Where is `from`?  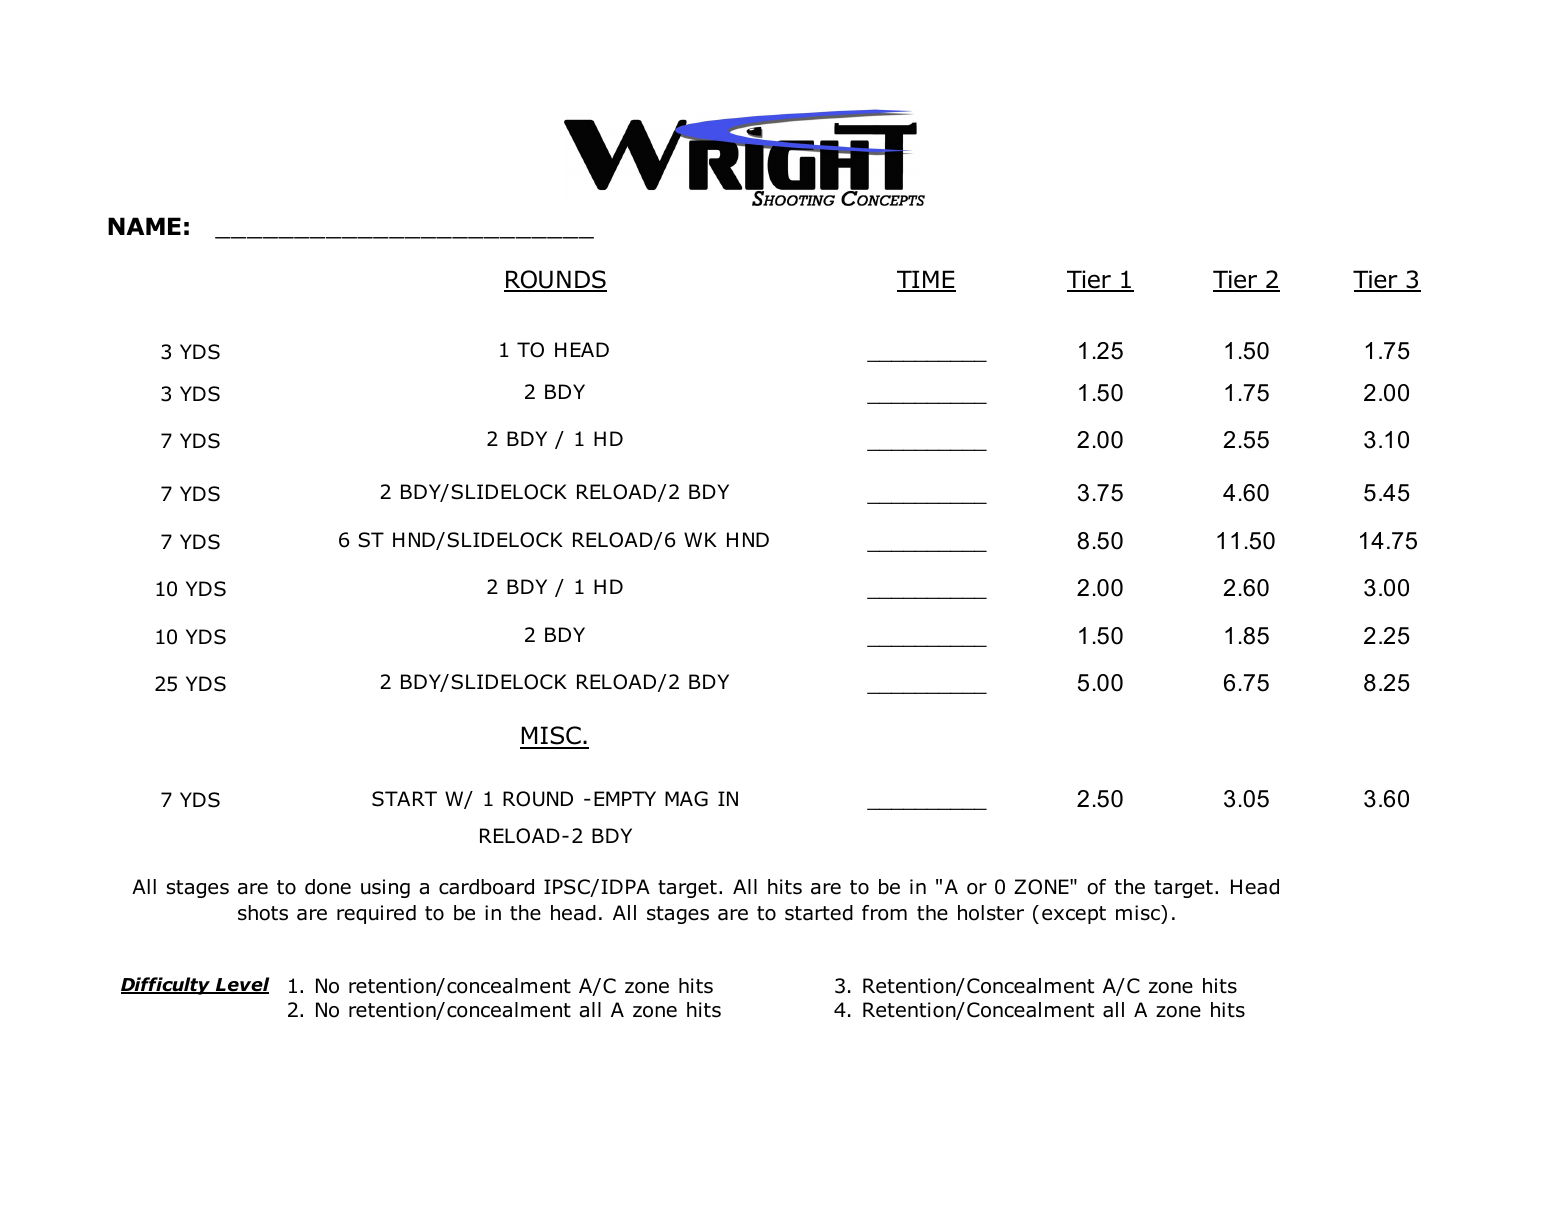 from is located at coordinates (884, 913).
